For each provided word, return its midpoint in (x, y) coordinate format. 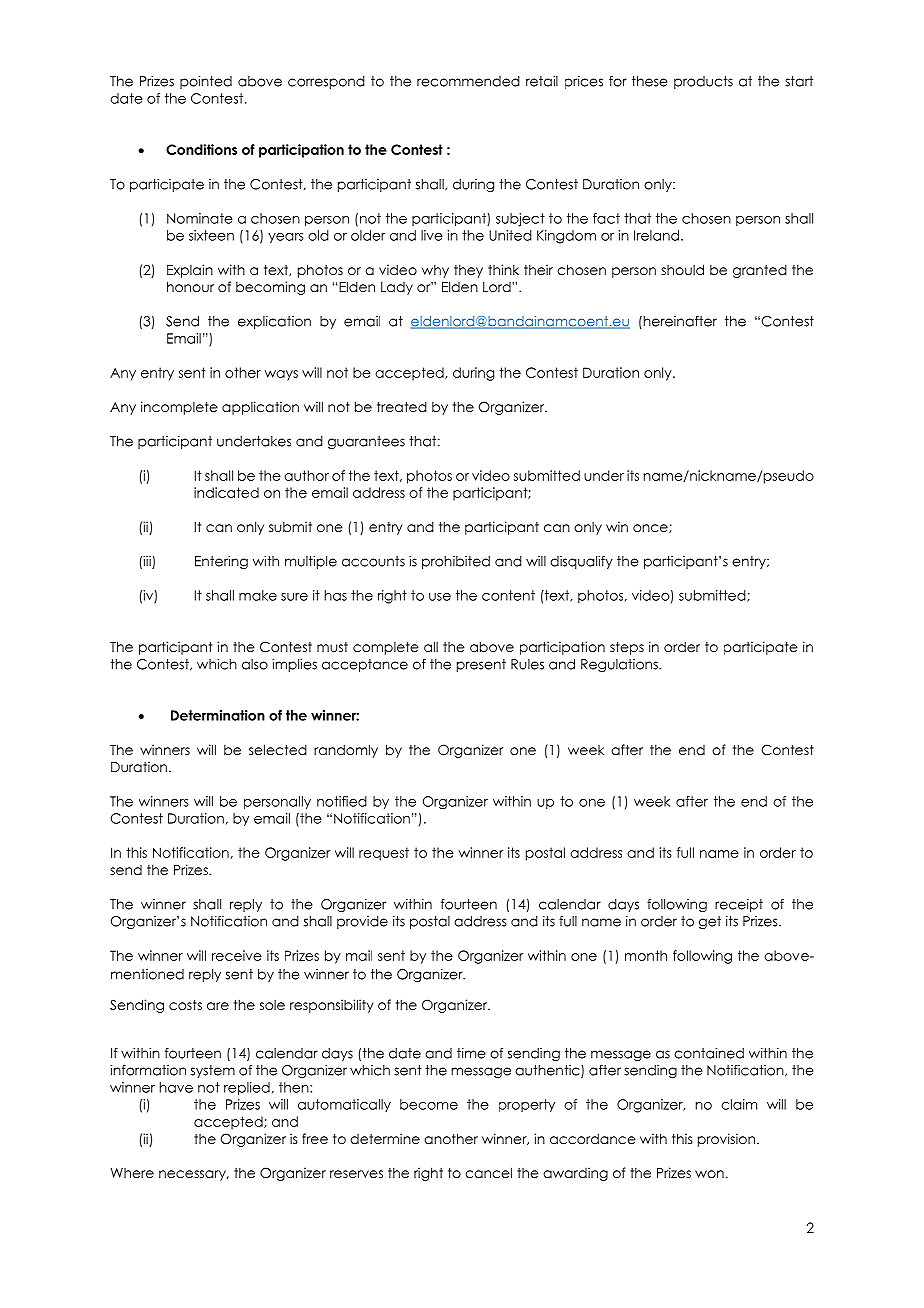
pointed (206, 82)
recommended (468, 81)
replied (247, 1089)
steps (627, 648)
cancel (488, 1172)
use (440, 597)
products (703, 82)
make (258, 595)
